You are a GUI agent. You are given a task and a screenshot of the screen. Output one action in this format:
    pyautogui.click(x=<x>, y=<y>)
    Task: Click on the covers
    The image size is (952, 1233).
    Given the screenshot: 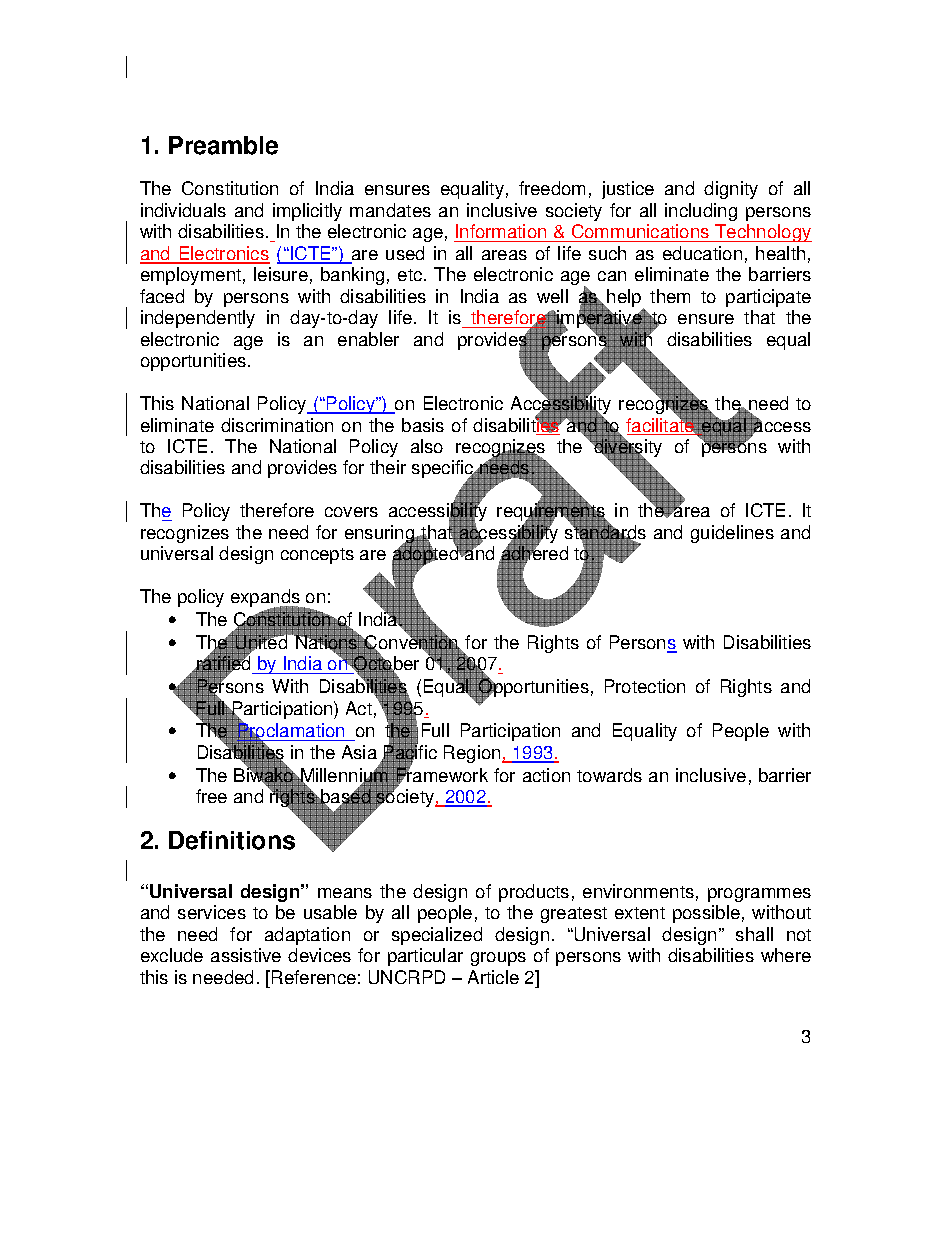 What is the action you would take?
    pyautogui.click(x=351, y=512)
